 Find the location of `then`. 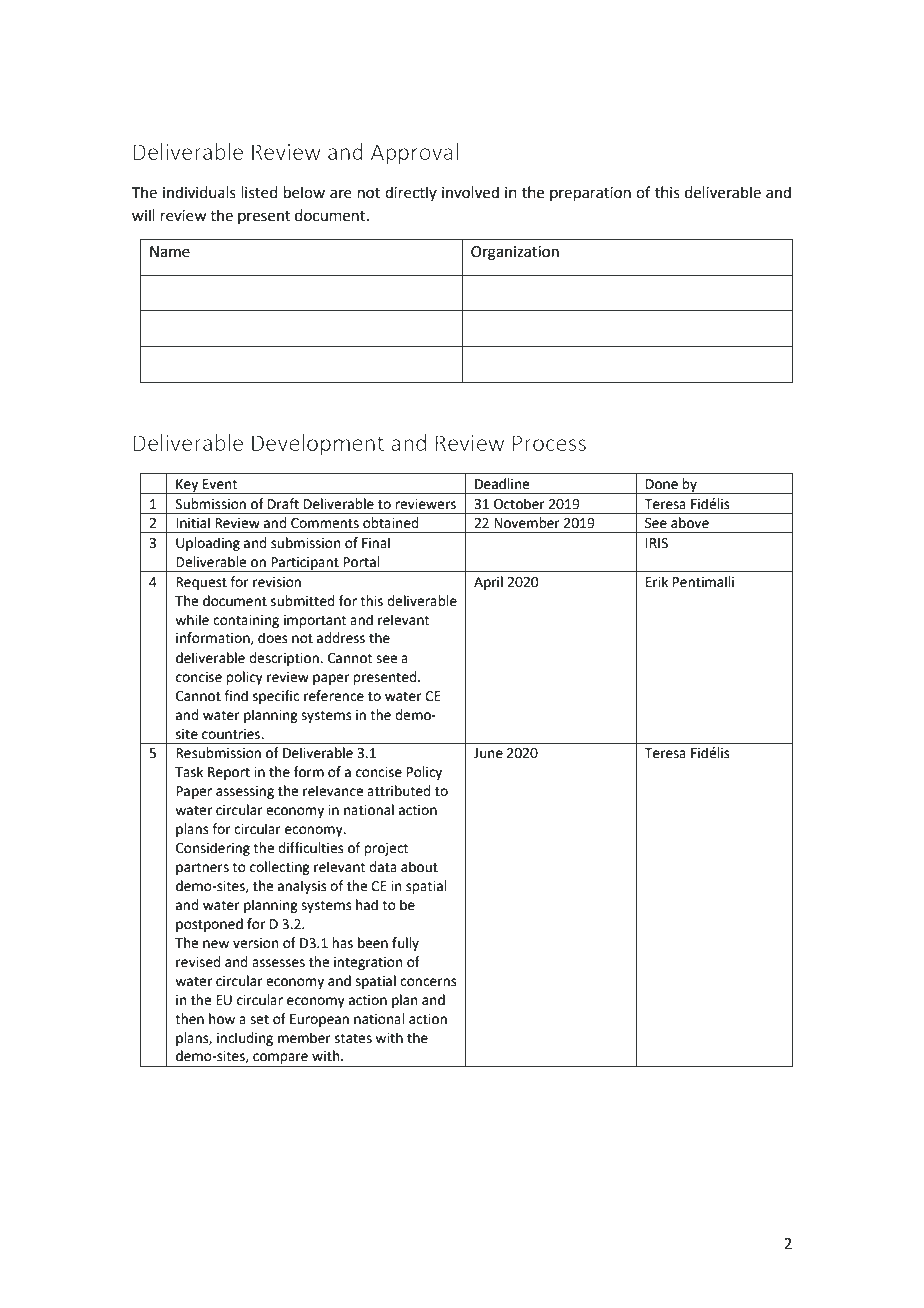

then is located at coordinates (189, 1019).
